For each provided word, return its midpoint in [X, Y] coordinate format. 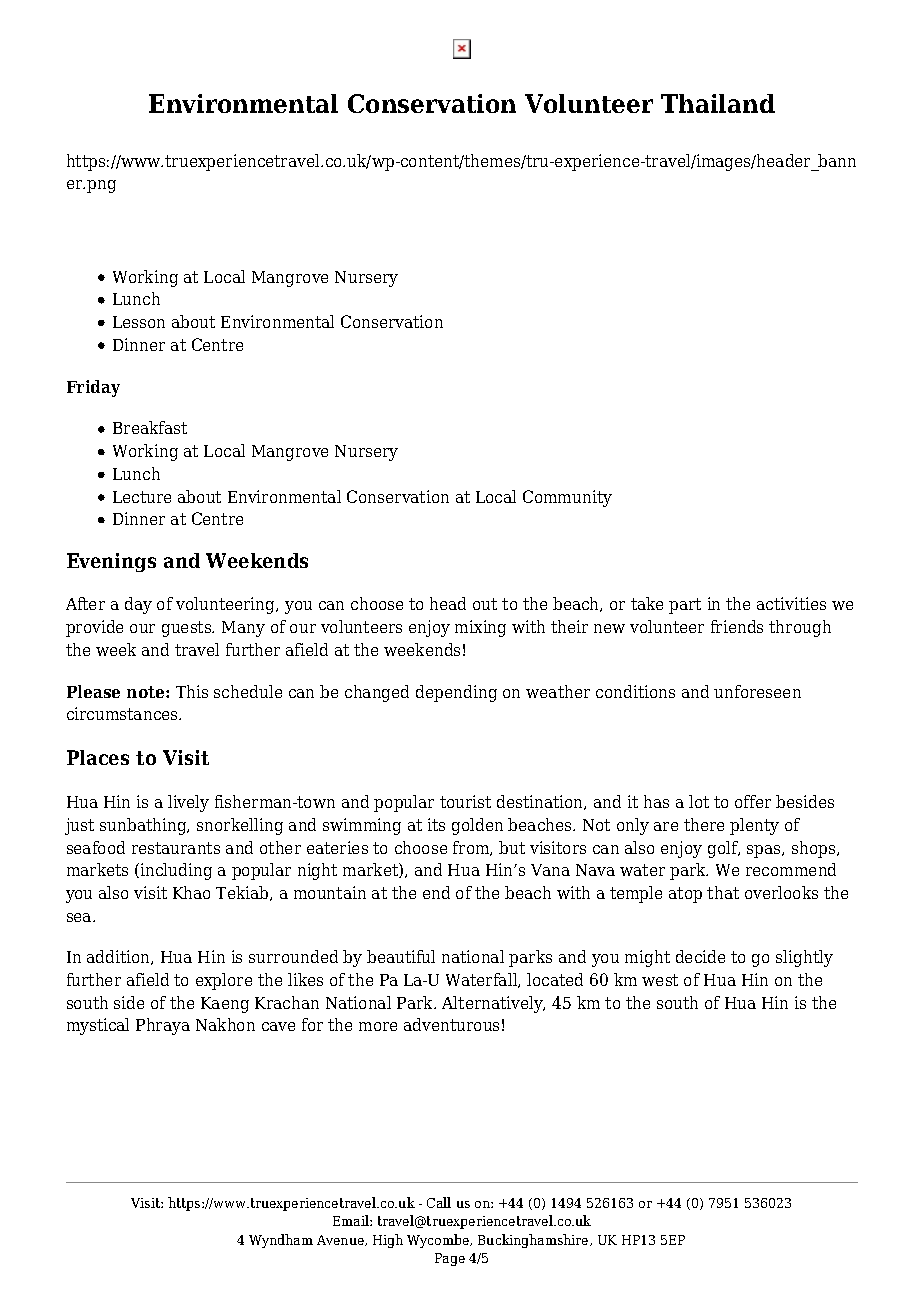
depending [456, 693]
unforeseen [757, 691]
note [147, 692]
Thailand [718, 103]
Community [567, 498]
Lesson [139, 322]
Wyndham [281, 1241]
